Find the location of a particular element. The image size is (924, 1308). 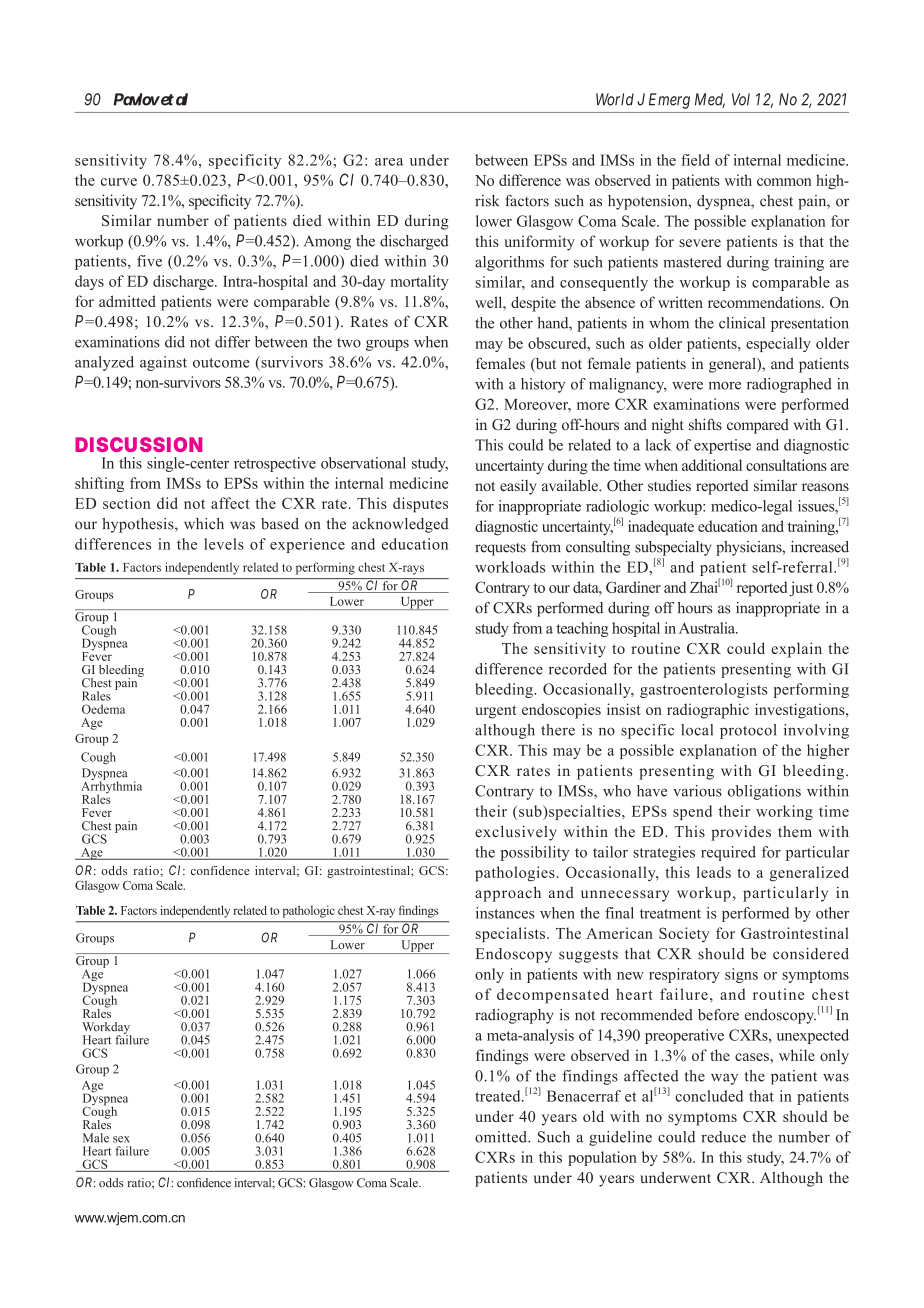

against is located at coordinates (163, 363).
